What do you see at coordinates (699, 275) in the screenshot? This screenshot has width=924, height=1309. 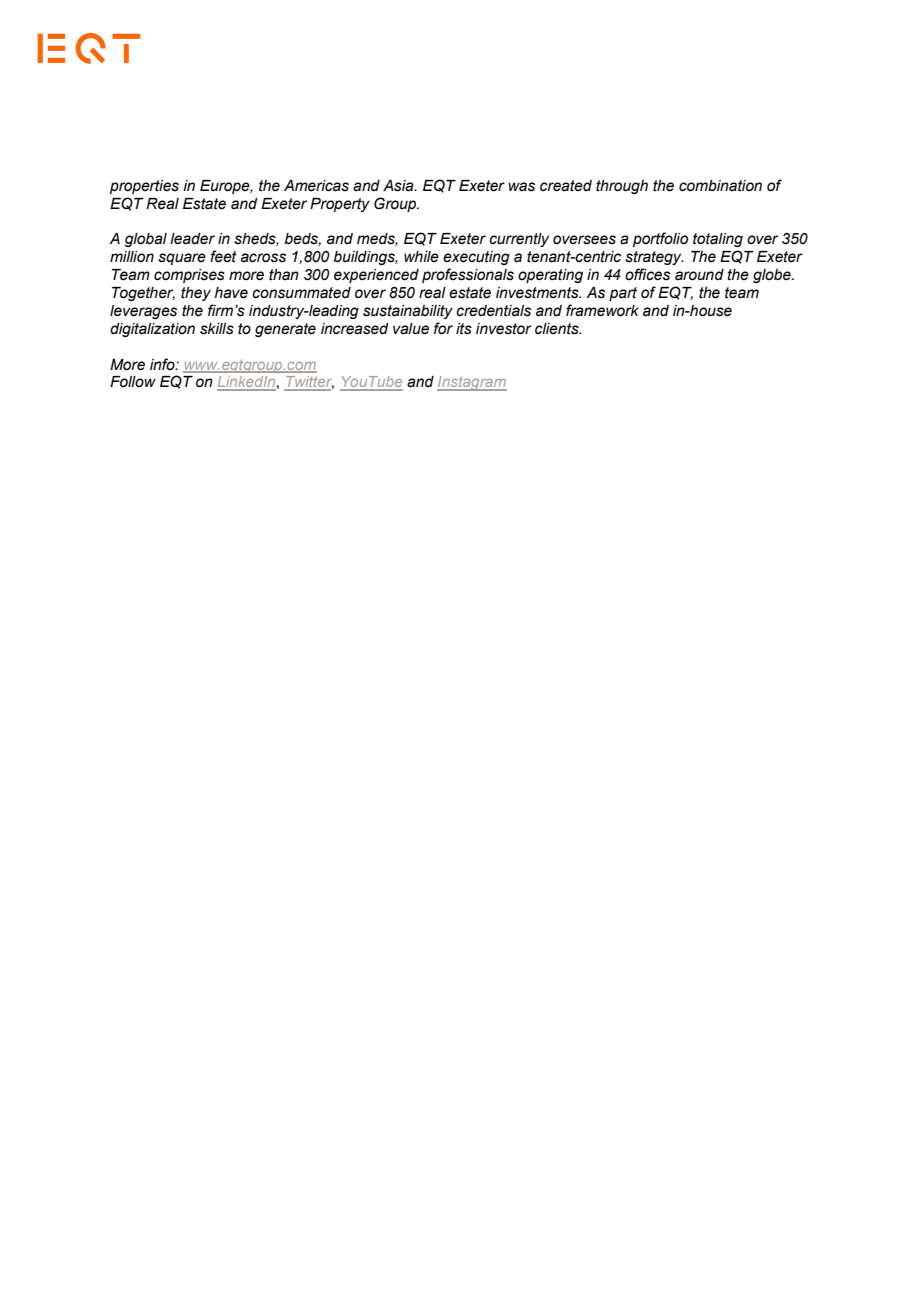 I see `around` at bounding box center [699, 275].
